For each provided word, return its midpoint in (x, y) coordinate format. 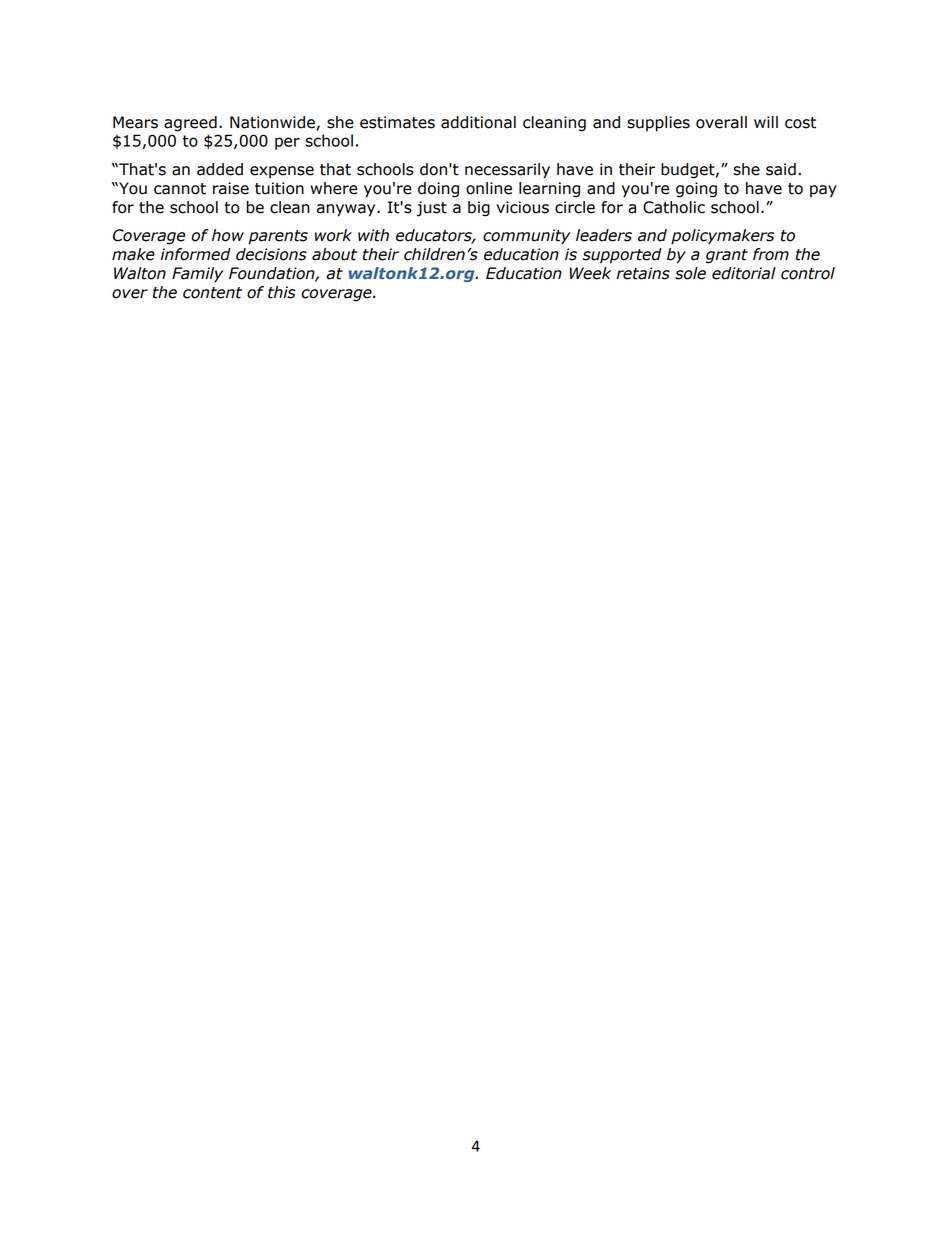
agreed (190, 124)
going (696, 190)
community (526, 237)
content (212, 293)
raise (231, 188)
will (766, 122)
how (228, 235)
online (489, 188)
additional (478, 122)
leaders (604, 235)
